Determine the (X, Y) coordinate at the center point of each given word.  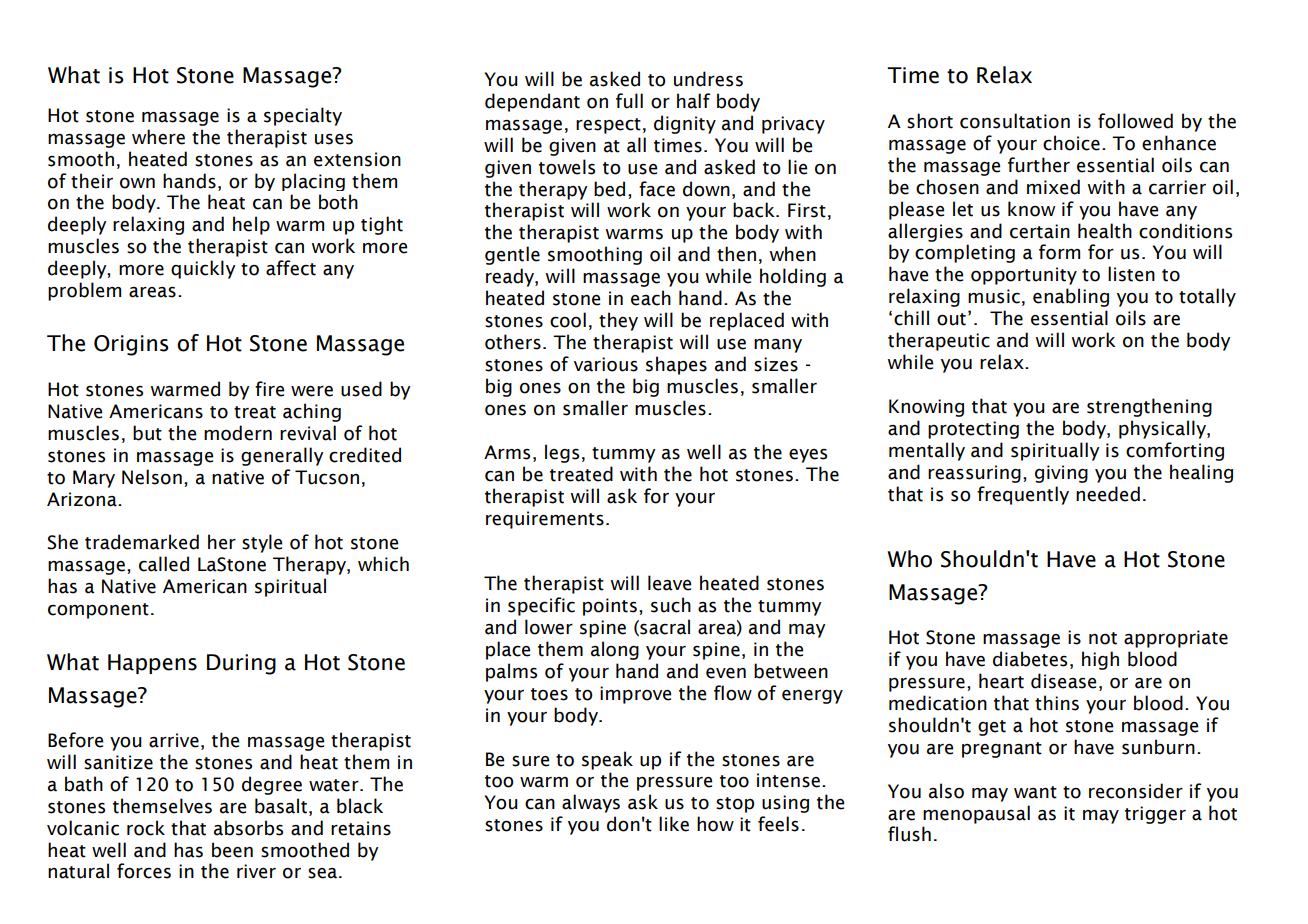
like (674, 824)
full (629, 101)
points (610, 607)
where (158, 137)
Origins (131, 345)
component (98, 611)
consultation (1015, 121)
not (1103, 638)
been (232, 850)
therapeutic (939, 341)
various (606, 364)
